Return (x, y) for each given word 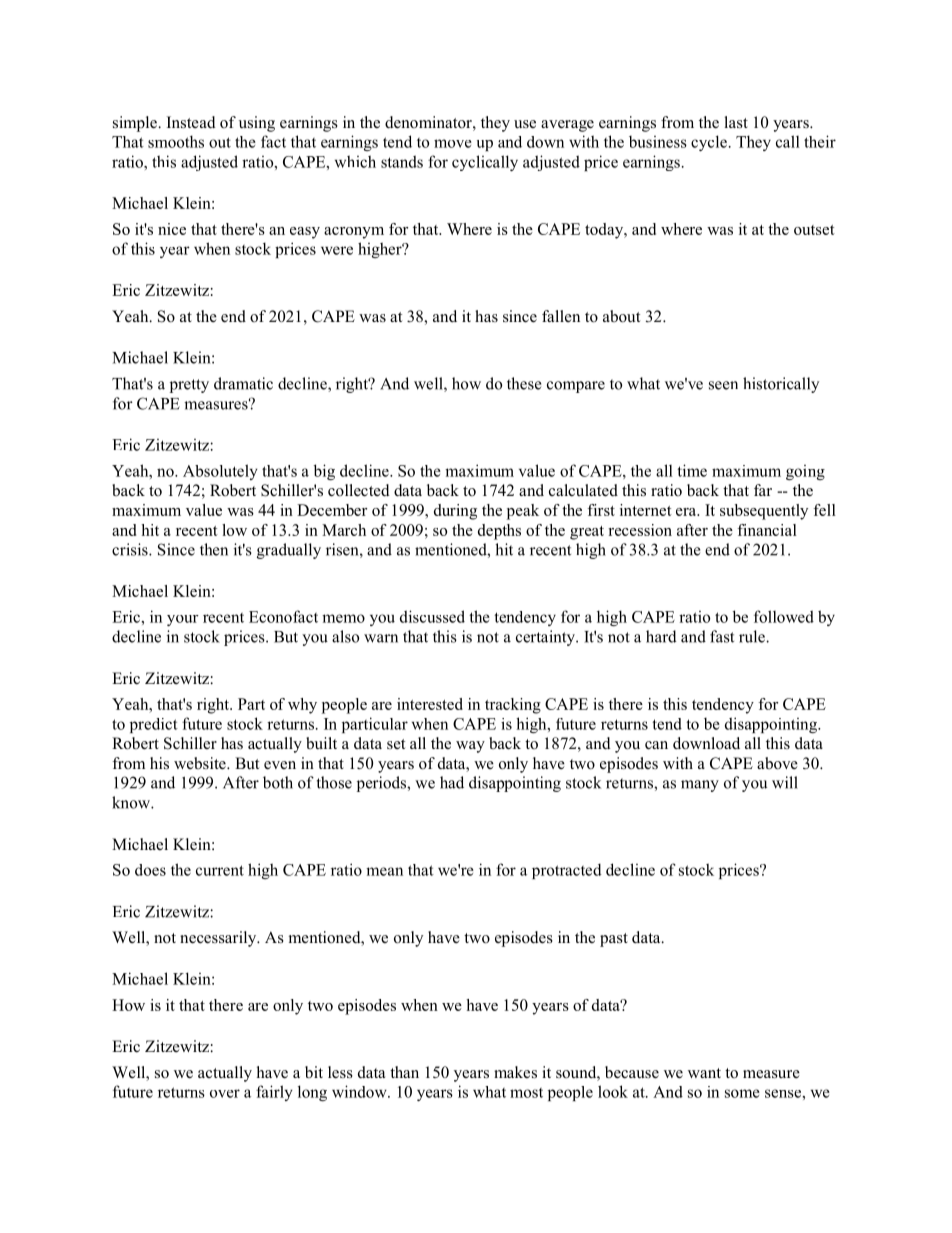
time (692, 470)
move (453, 143)
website (201, 763)
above (777, 763)
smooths (176, 141)
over (225, 1093)
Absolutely (220, 472)
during (455, 512)
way (470, 747)
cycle (709, 143)
